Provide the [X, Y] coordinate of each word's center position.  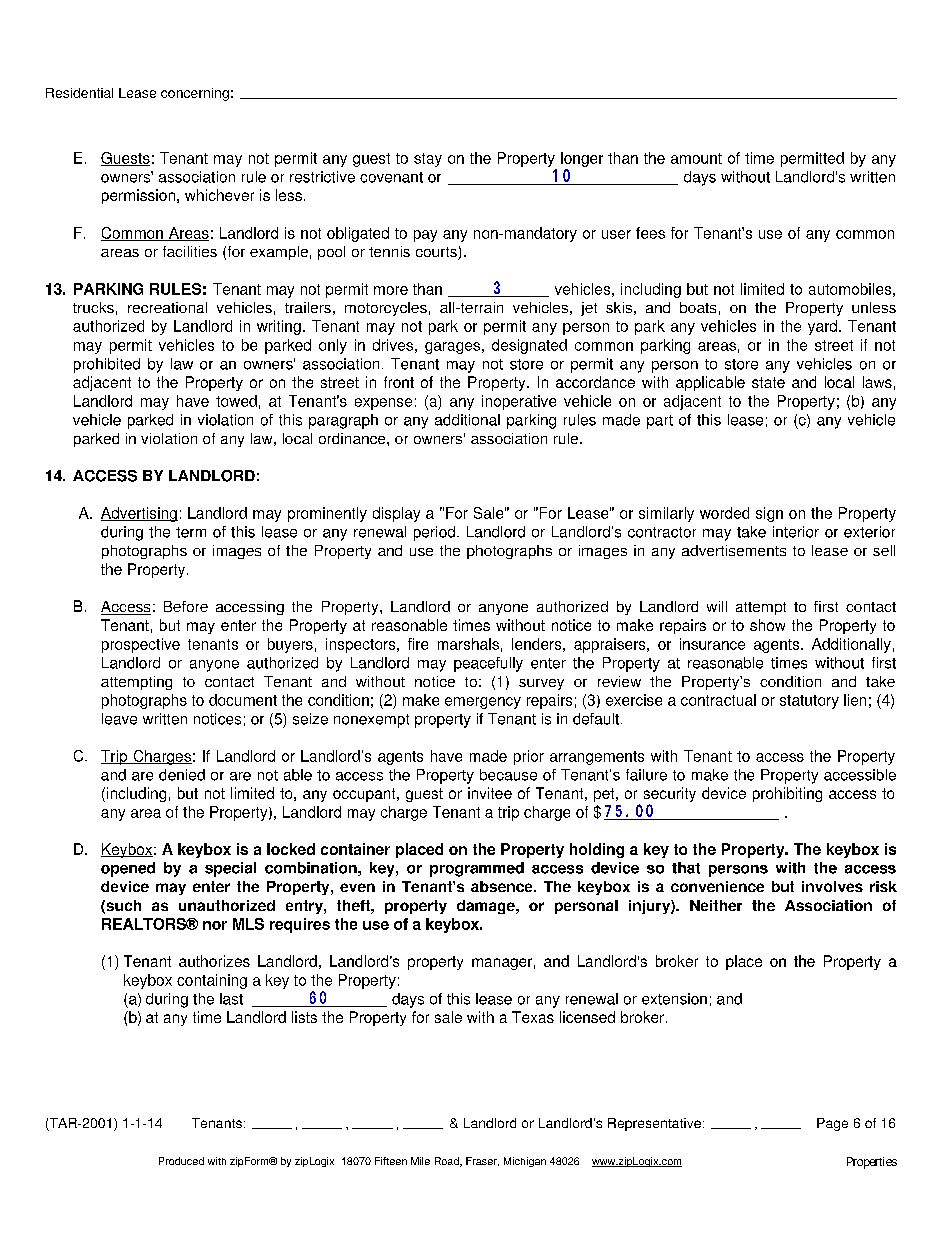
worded [724, 513]
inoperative [519, 402]
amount [696, 158]
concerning [195, 94]
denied [182, 775]
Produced [181, 1161]
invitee [490, 793]
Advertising [139, 514]
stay [428, 160]
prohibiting [787, 794]
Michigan [525, 1162]
